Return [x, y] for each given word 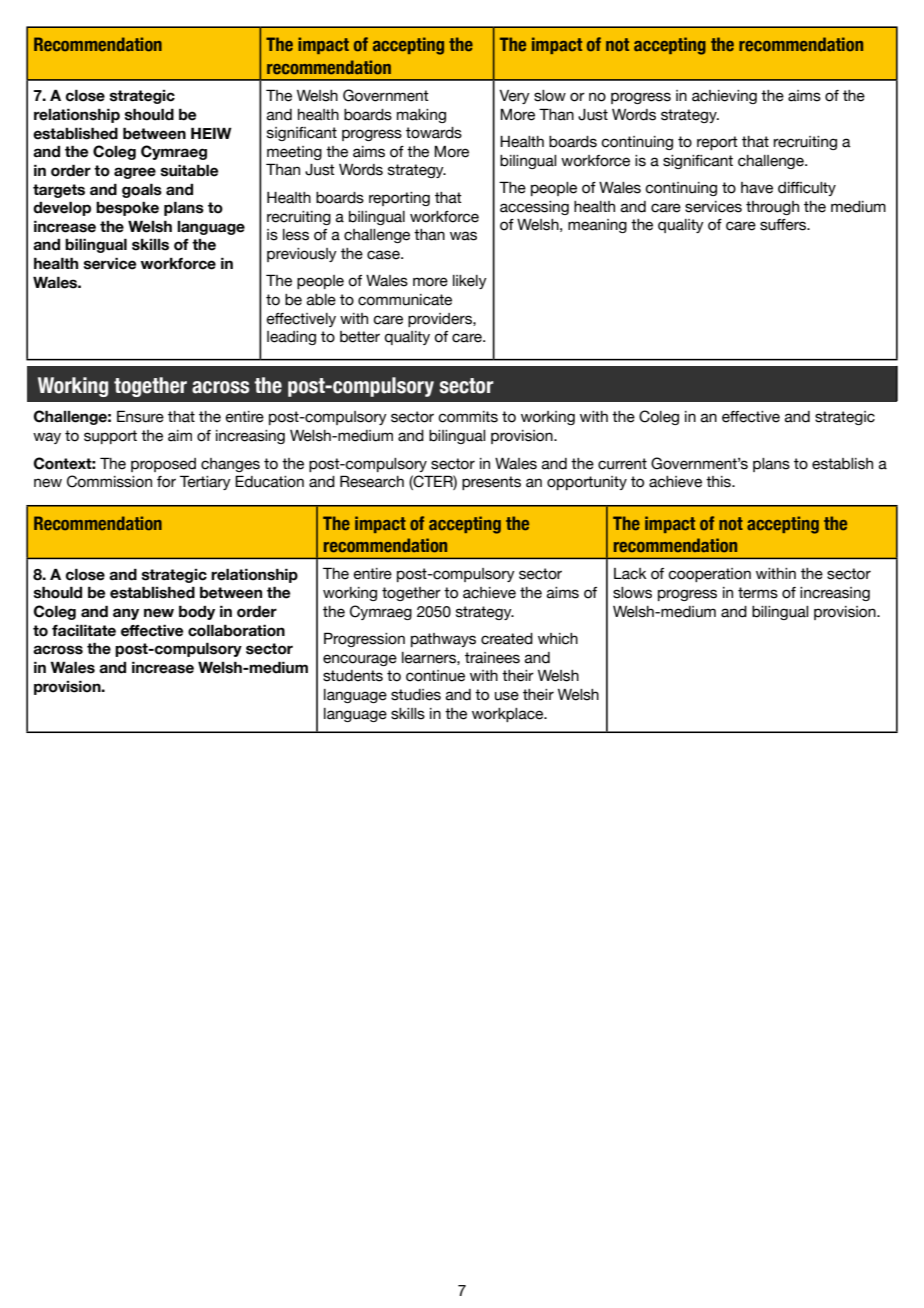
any [126, 614]
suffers [784, 225]
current [622, 464]
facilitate [84, 630]
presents [491, 483]
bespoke [127, 209]
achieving [724, 97]
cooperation [709, 575]
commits [468, 417]
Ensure [140, 416]
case [384, 255]
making [421, 116]
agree [135, 173]
